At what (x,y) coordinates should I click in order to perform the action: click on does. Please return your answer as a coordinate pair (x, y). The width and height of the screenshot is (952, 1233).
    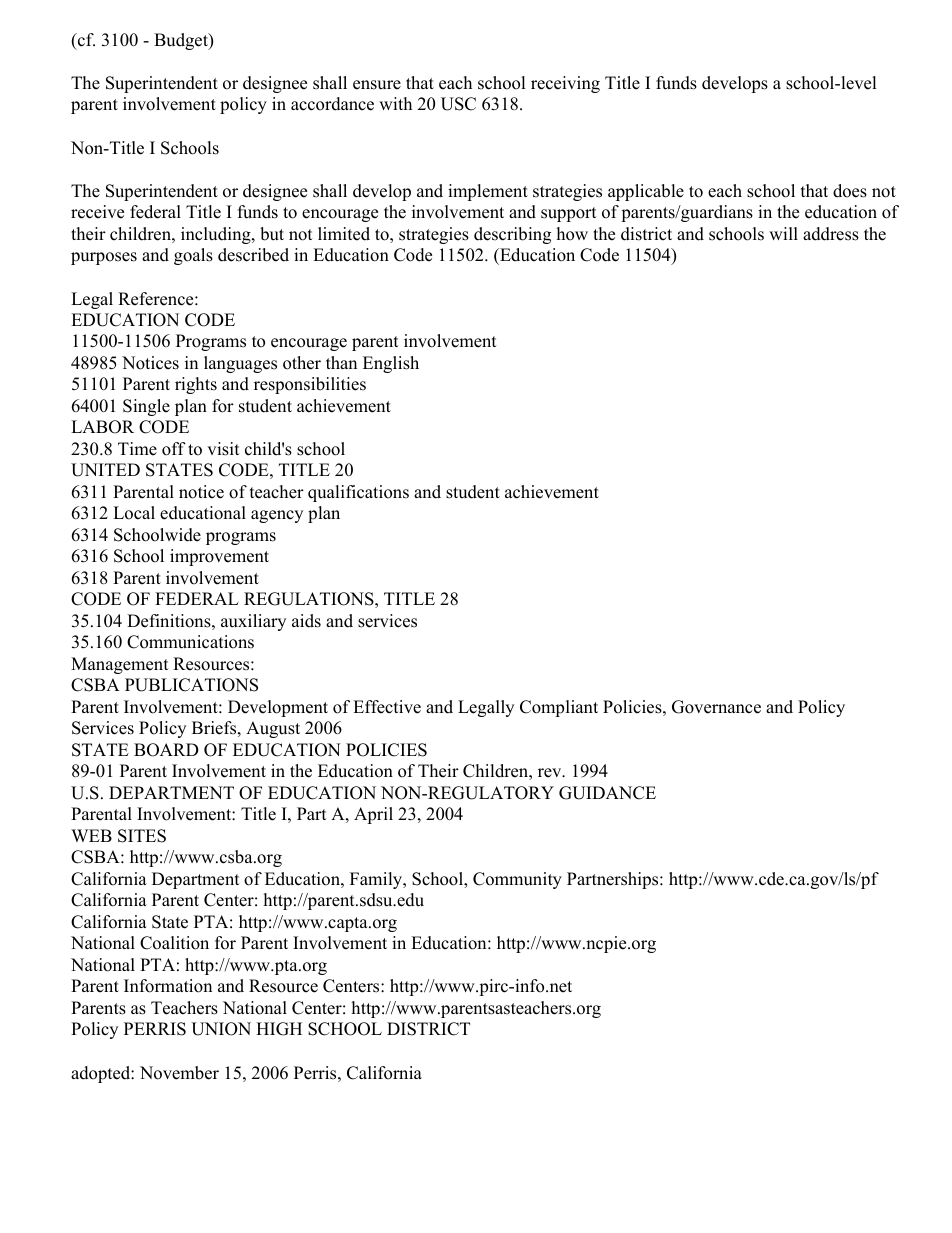
    Looking at the image, I should click on (850, 191).
